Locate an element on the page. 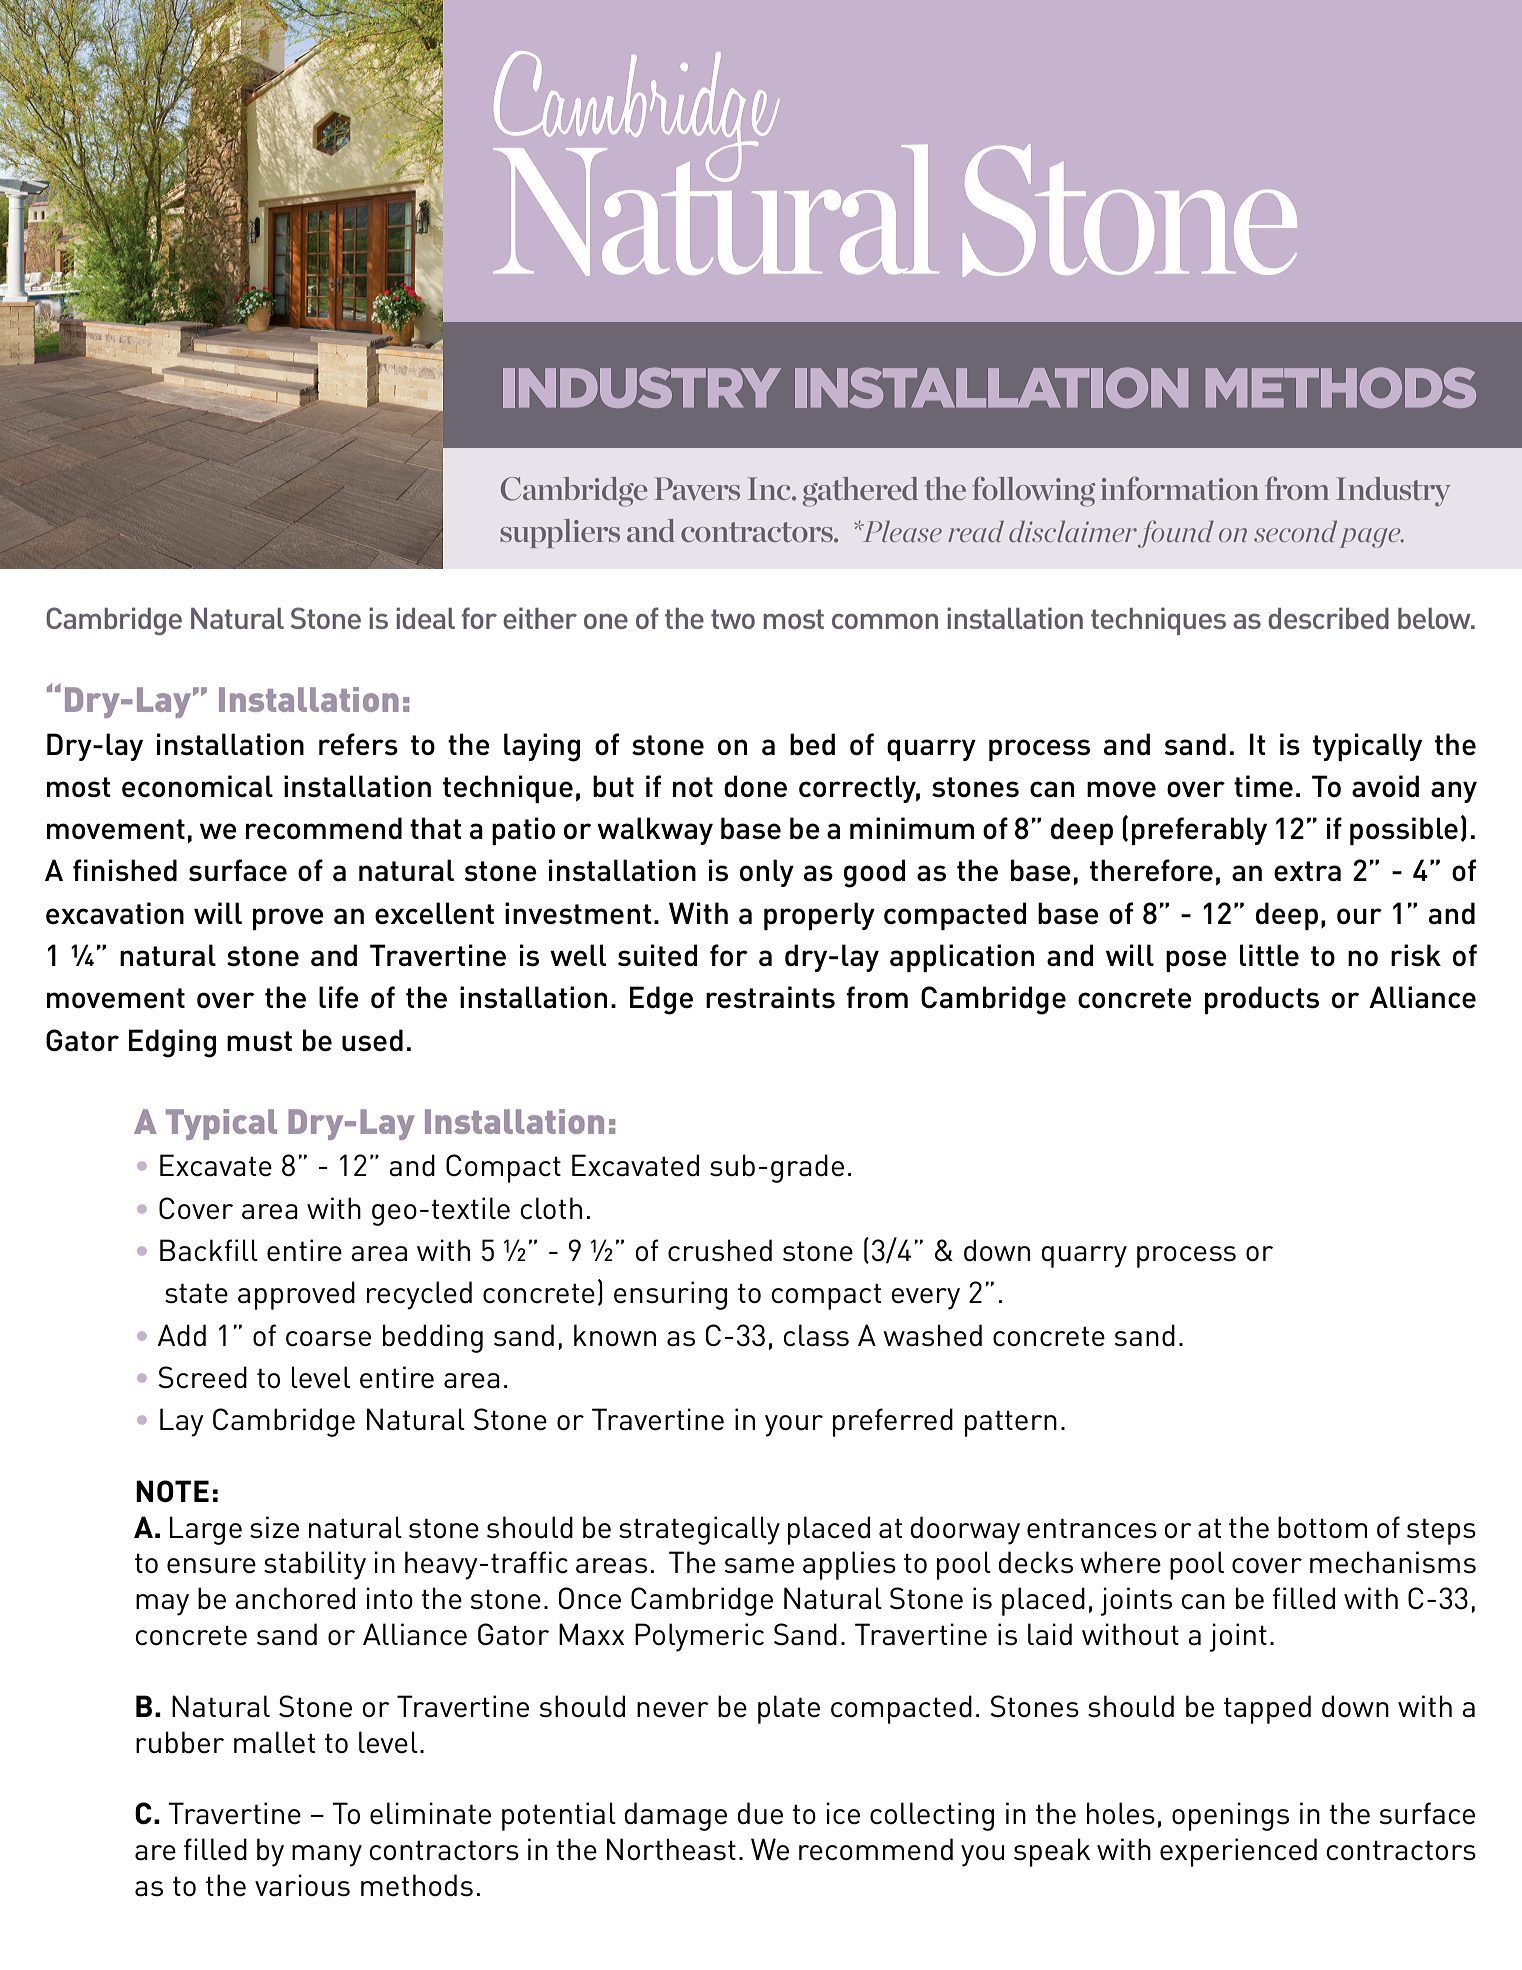 The height and width of the page is (1970, 1522). extra is located at coordinates (1307, 871).
